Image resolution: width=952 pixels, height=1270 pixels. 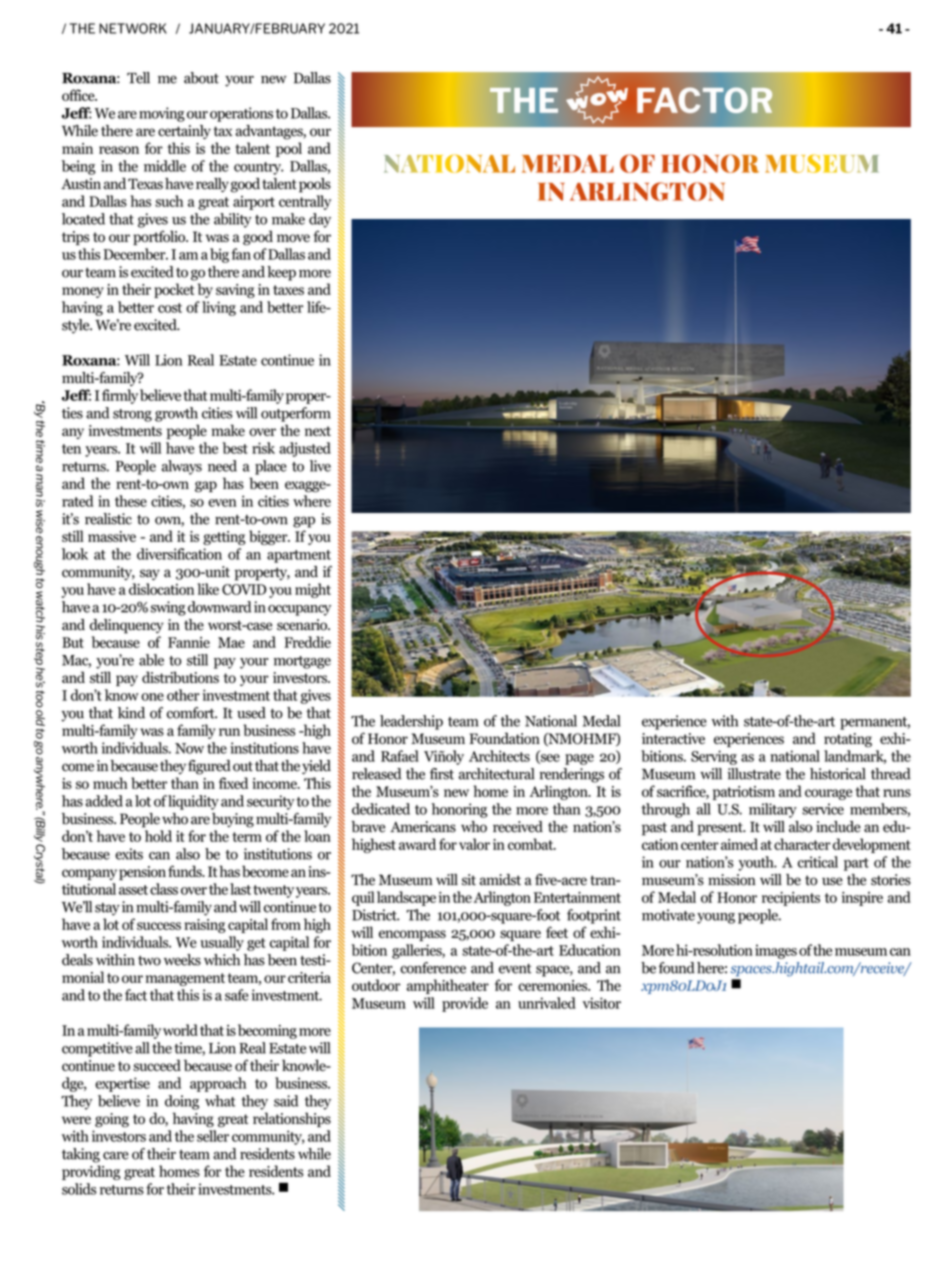 I want to click on class, so click(x=164, y=889).
